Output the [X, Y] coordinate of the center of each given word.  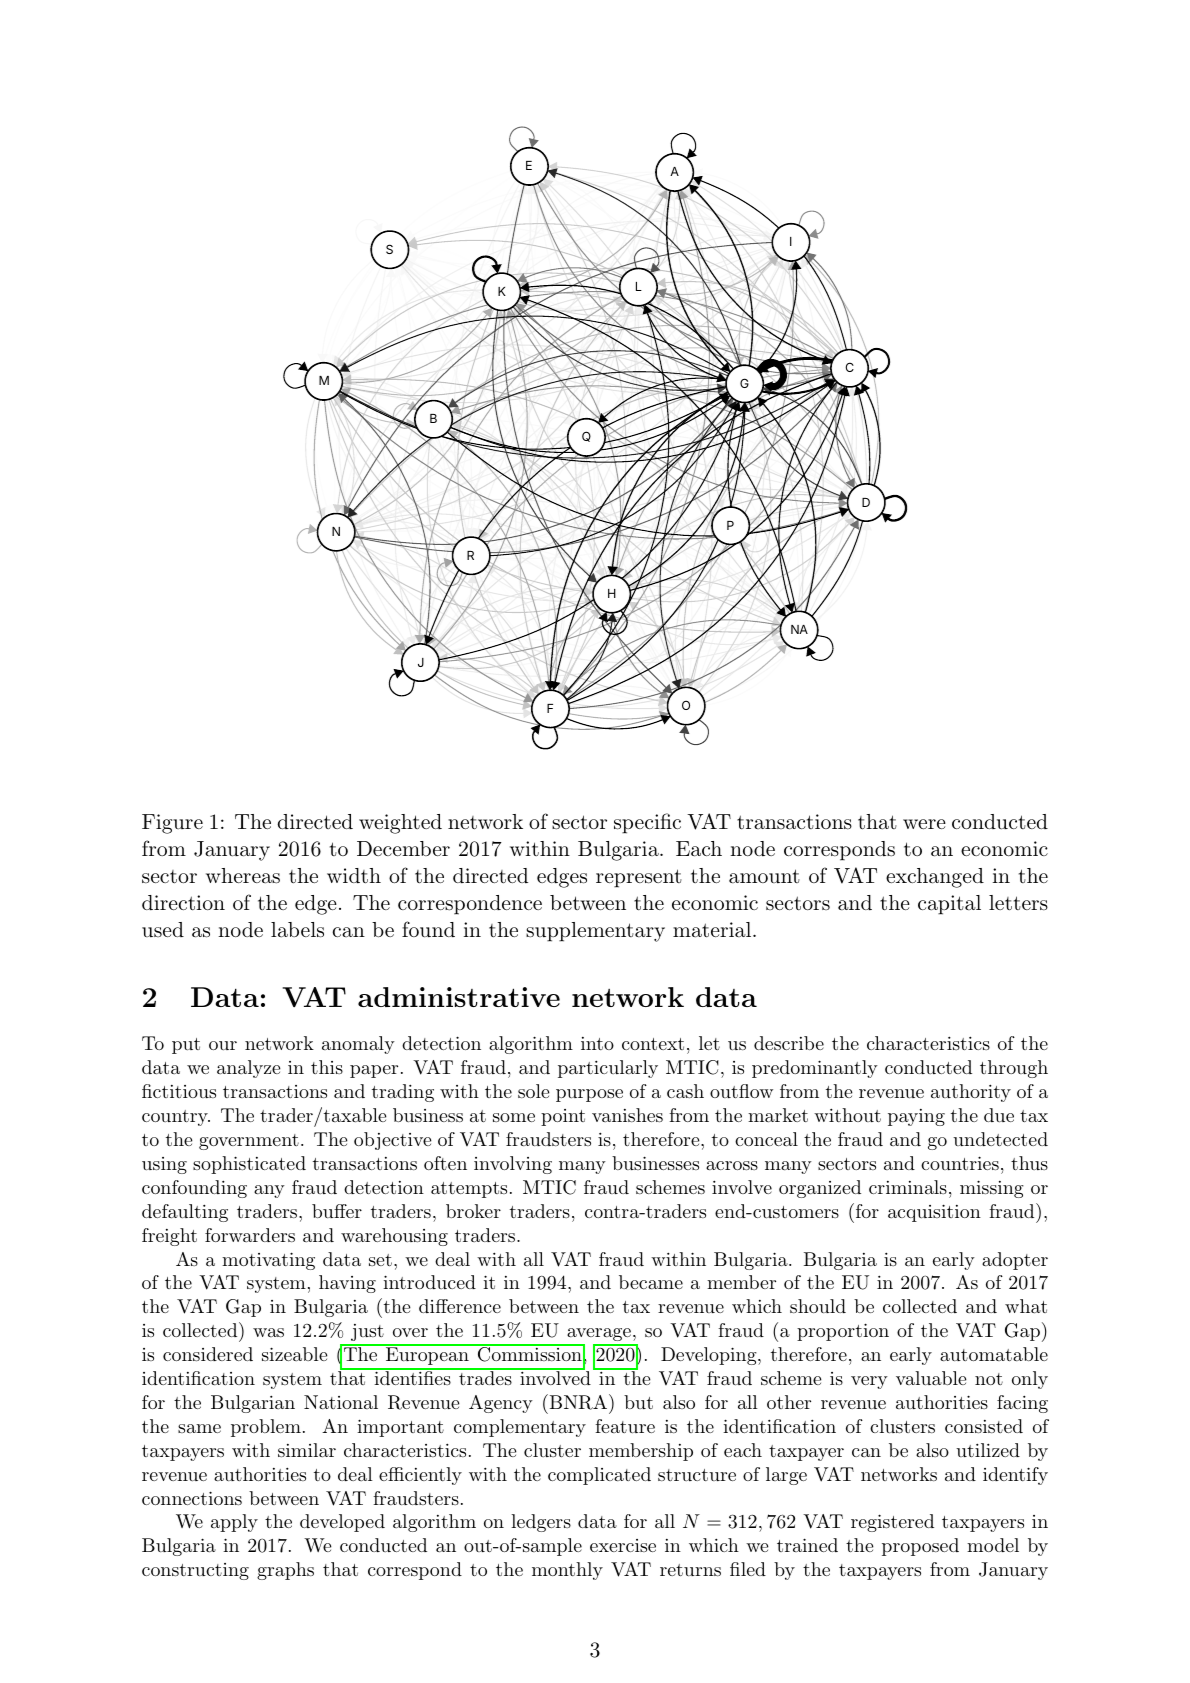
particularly [608, 1069]
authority [971, 1093]
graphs [285, 1571]
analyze [249, 1069]
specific [647, 823]
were [924, 824]
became [651, 1282]
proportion [843, 1332]
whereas [243, 876]
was [268, 1332]
